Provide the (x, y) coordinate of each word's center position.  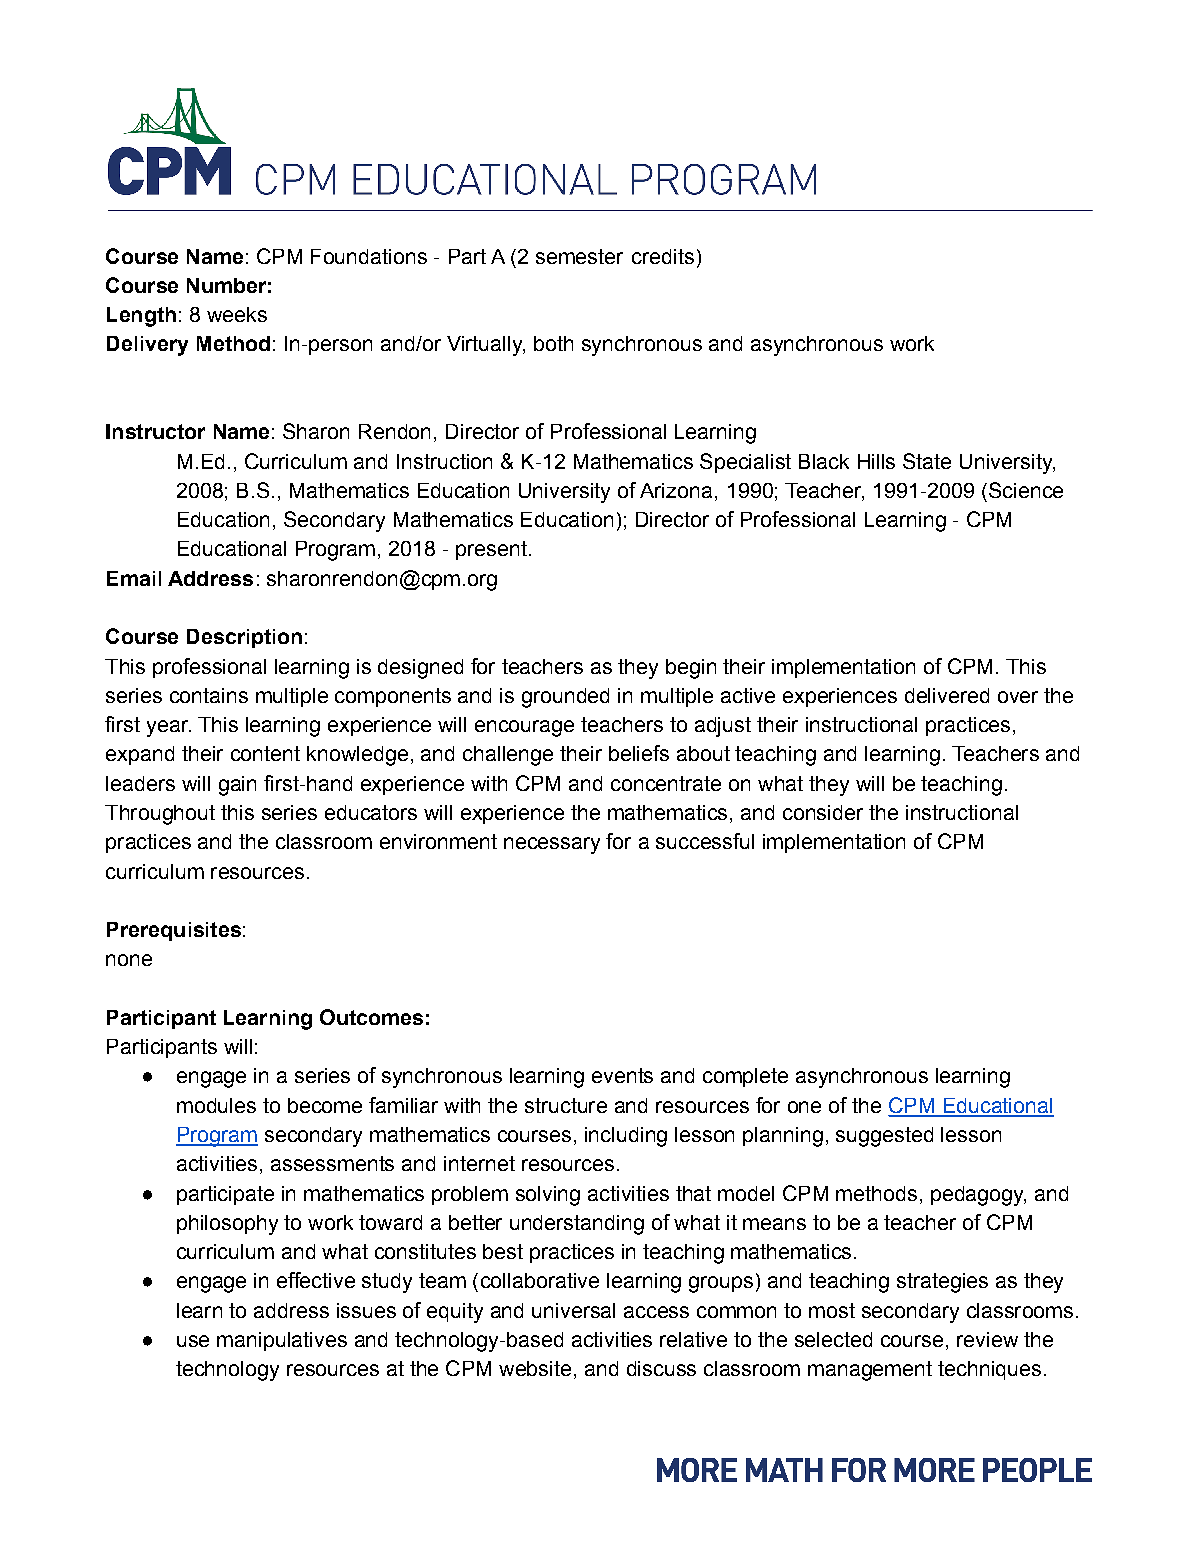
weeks (237, 314)
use (193, 1341)
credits (663, 256)
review (987, 1339)
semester (579, 256)
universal (573, 1310)
